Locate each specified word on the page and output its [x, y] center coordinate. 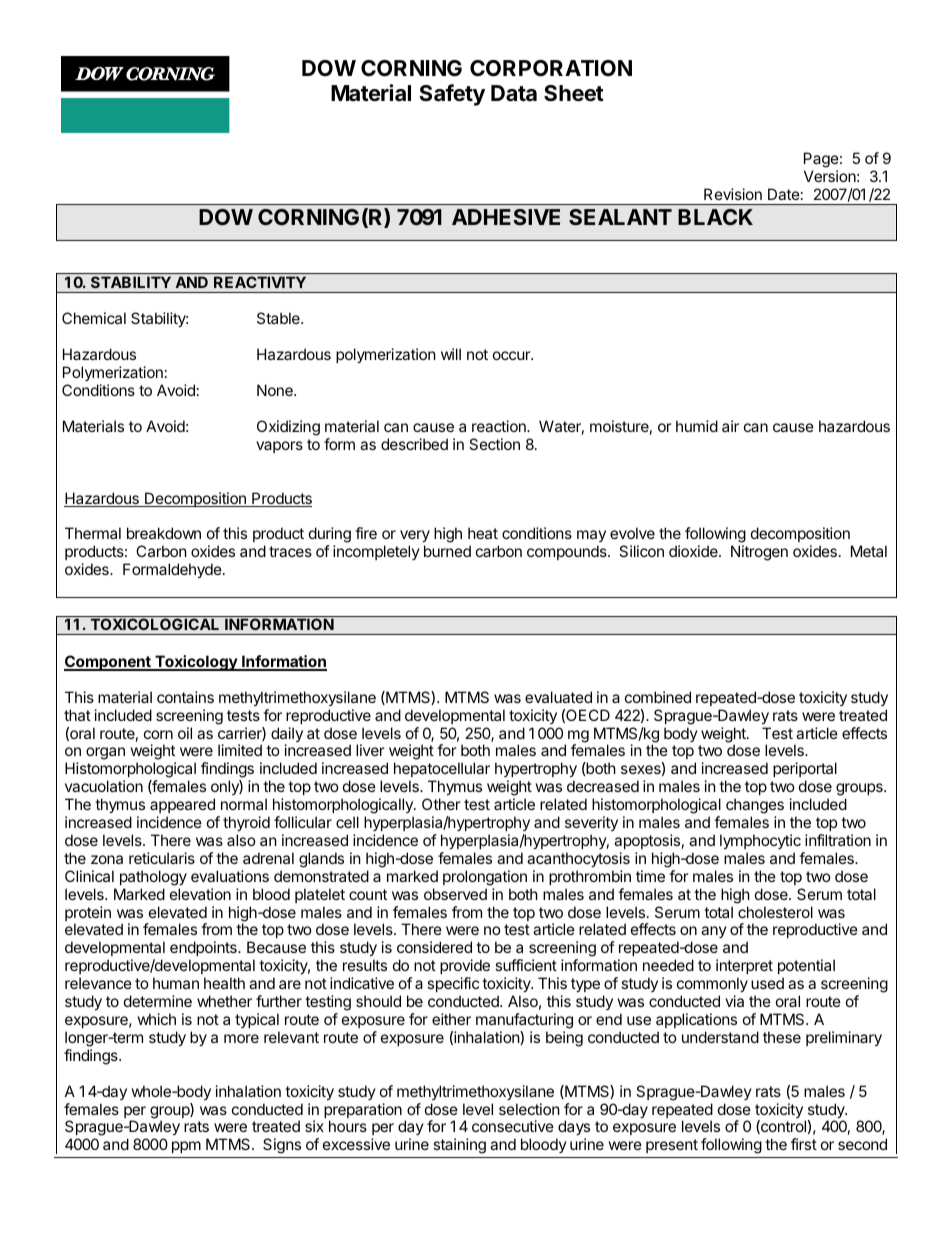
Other [441, 804]
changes [755, 806]
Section [494, 444]
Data [514, 93]
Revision [733, 194]
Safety [452, 95]
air [730, 426]
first [804, 1144]
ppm [186, 1147]
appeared [182, 805]
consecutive [513, 1126]
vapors [279, 447]
